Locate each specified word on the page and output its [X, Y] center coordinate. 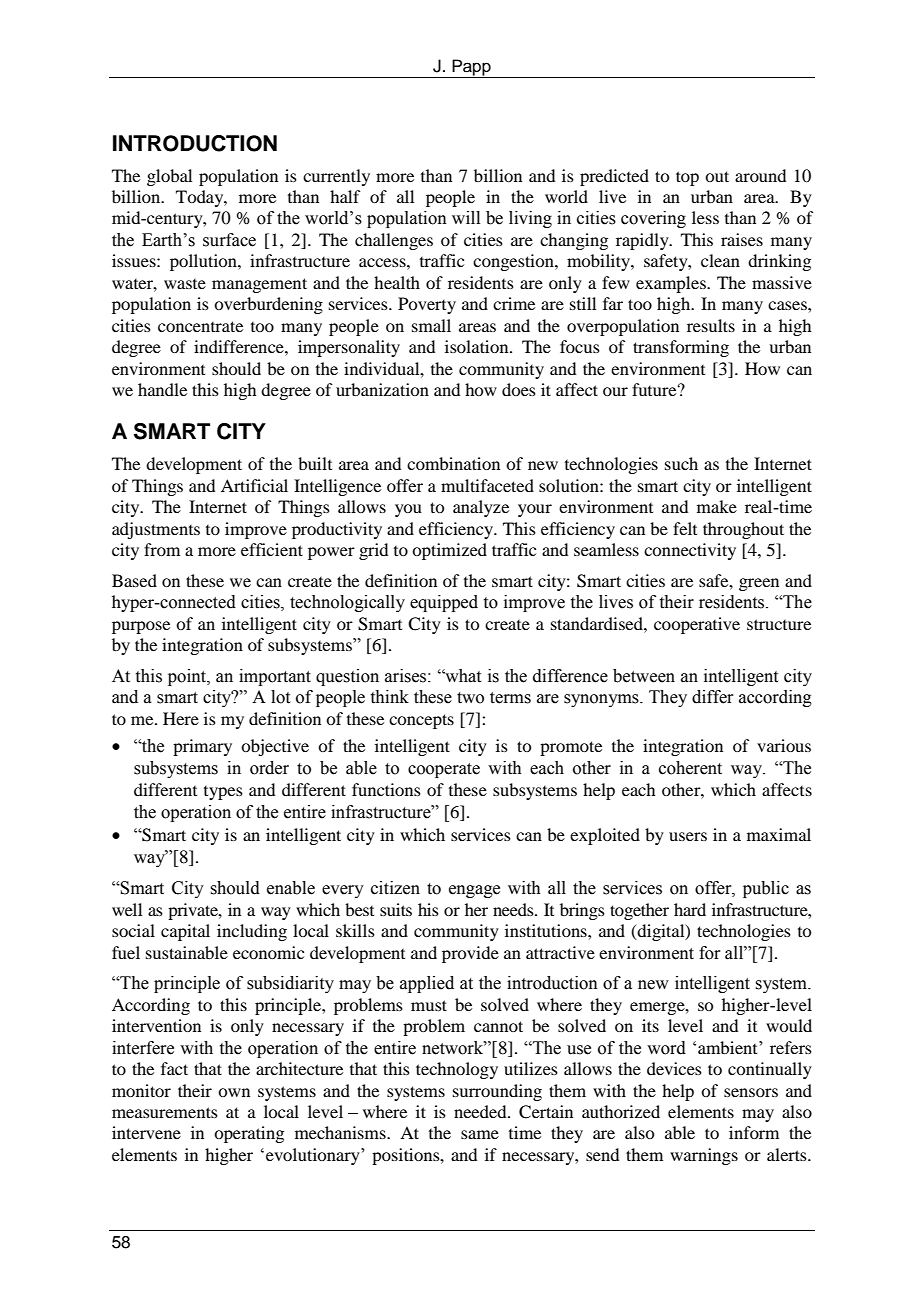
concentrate [200, 326]
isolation [478, 346]
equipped [444, 603]
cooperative [697, 625]
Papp [471, 68]
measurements [165, 1112]
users [688, 836]
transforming [681, 348]
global [169, 177]
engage [474, 891]
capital [185, 932]
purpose [141, 627]
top [687, 178]
